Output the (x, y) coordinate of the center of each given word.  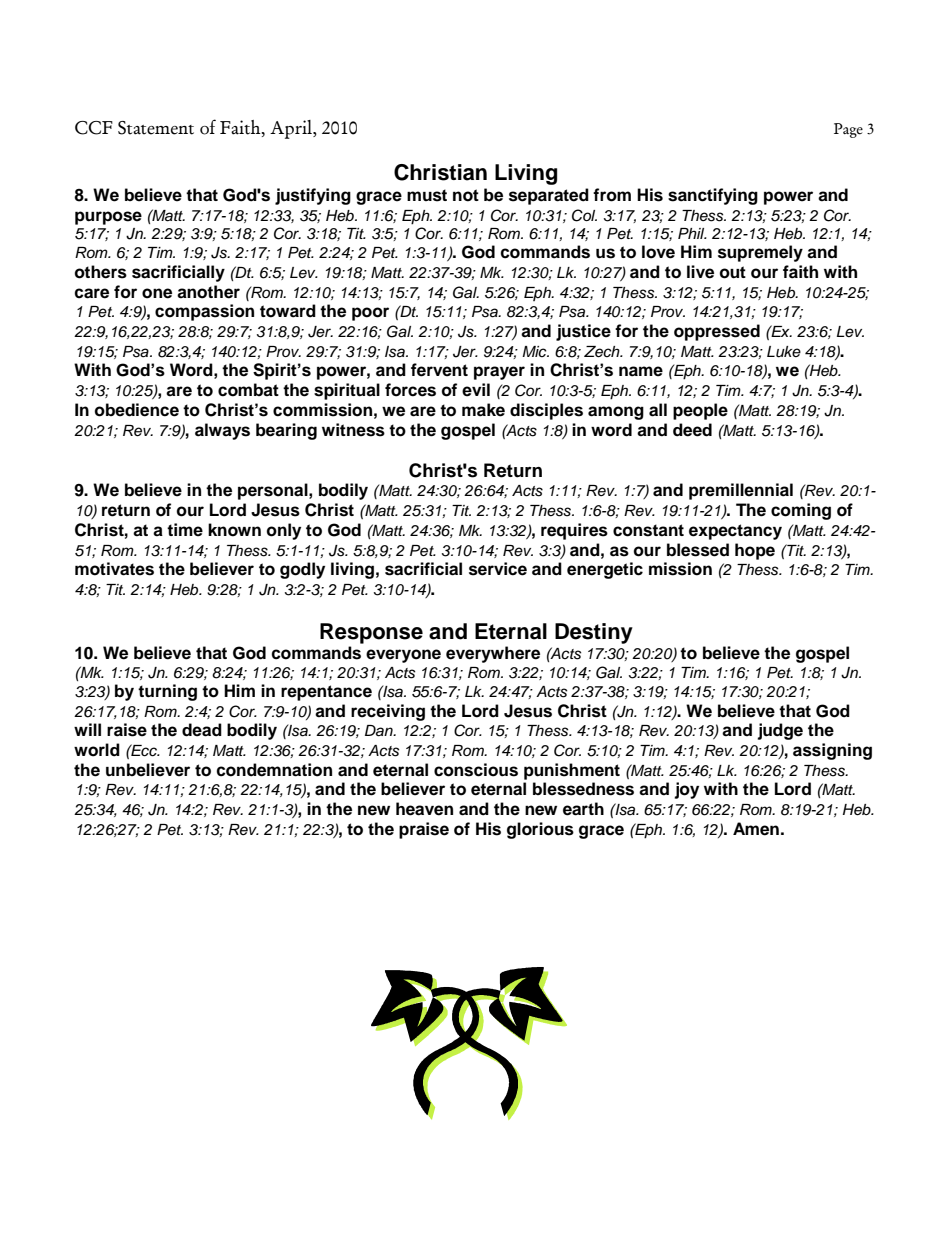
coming (801, 511)
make (483, 410)
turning (167, 692)
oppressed (717, 332)
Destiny (594, 633)
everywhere (493, 654)
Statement (156, 128)
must (427, 195)
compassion (204, 312)
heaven (424, 809)
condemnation (274, 770)
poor (370, 314)
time (185, 530)
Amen (756, 829)
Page (848, 130)
